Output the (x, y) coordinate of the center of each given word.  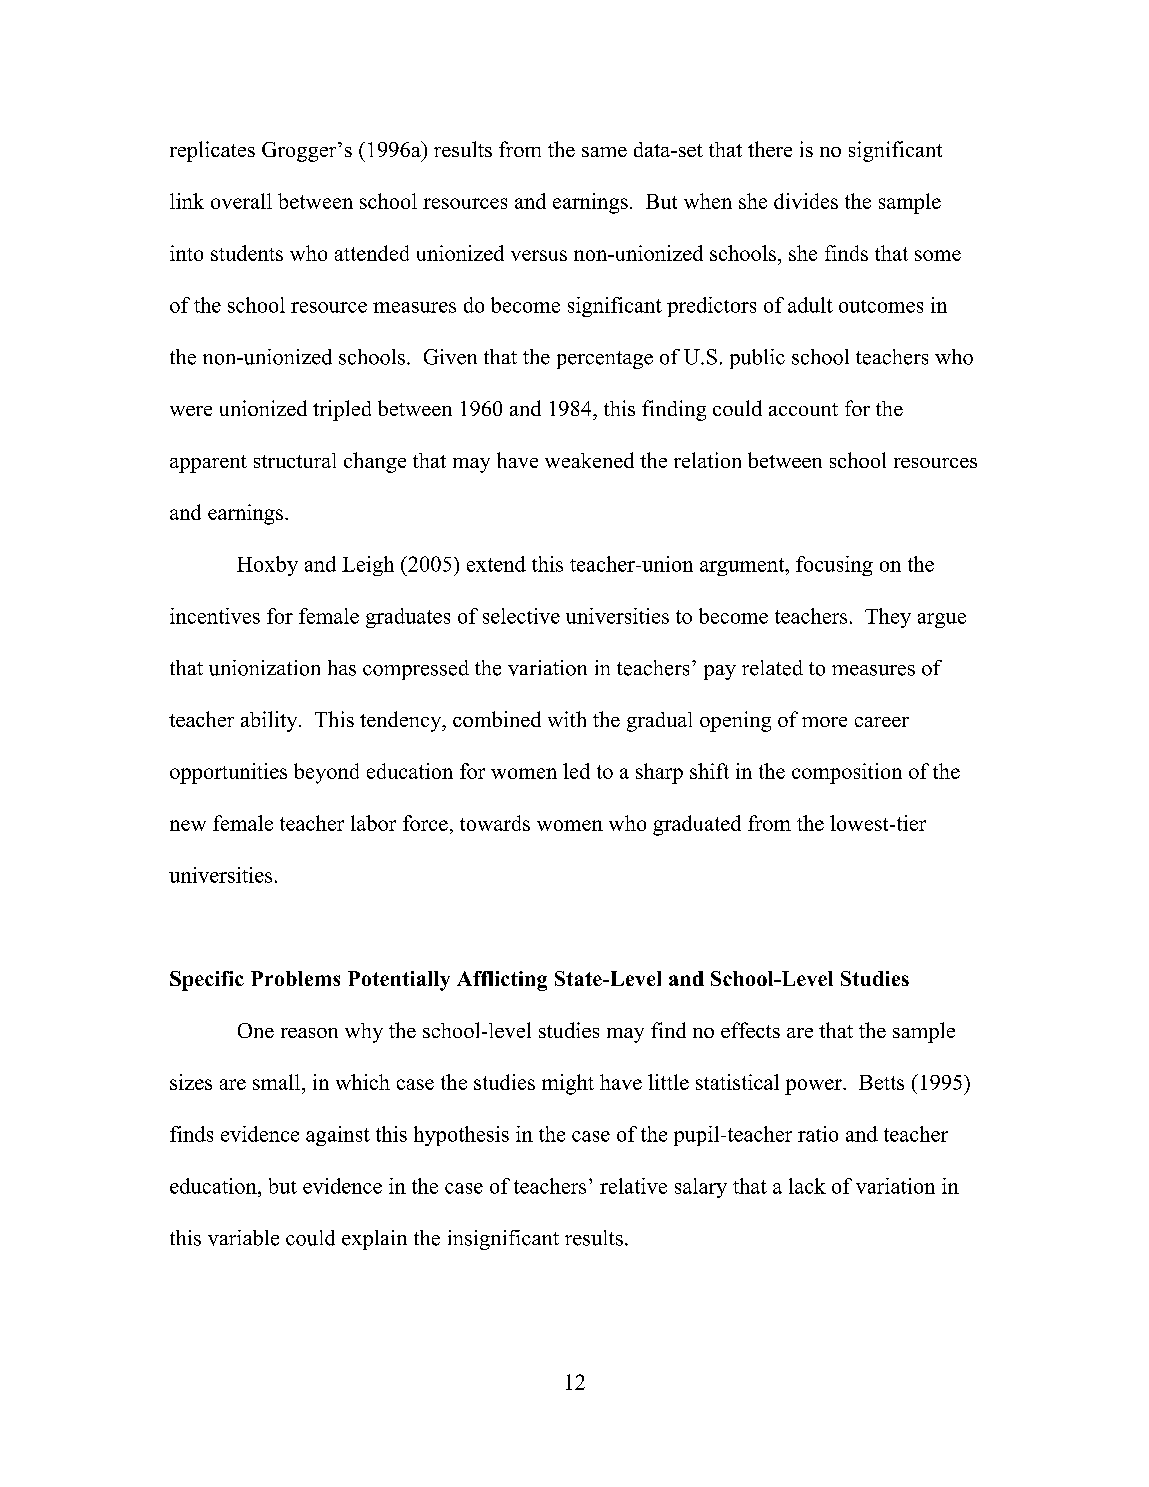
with (567, 719)
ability (270, 721)
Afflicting (502, 981)
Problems (295, 978)
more (824, 722)
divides (806, 201)
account (803, 409)
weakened (589, 460)
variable (243, 1238)
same (604, 152)
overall (241, 201)
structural (295, 460)
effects (750, 1030)
